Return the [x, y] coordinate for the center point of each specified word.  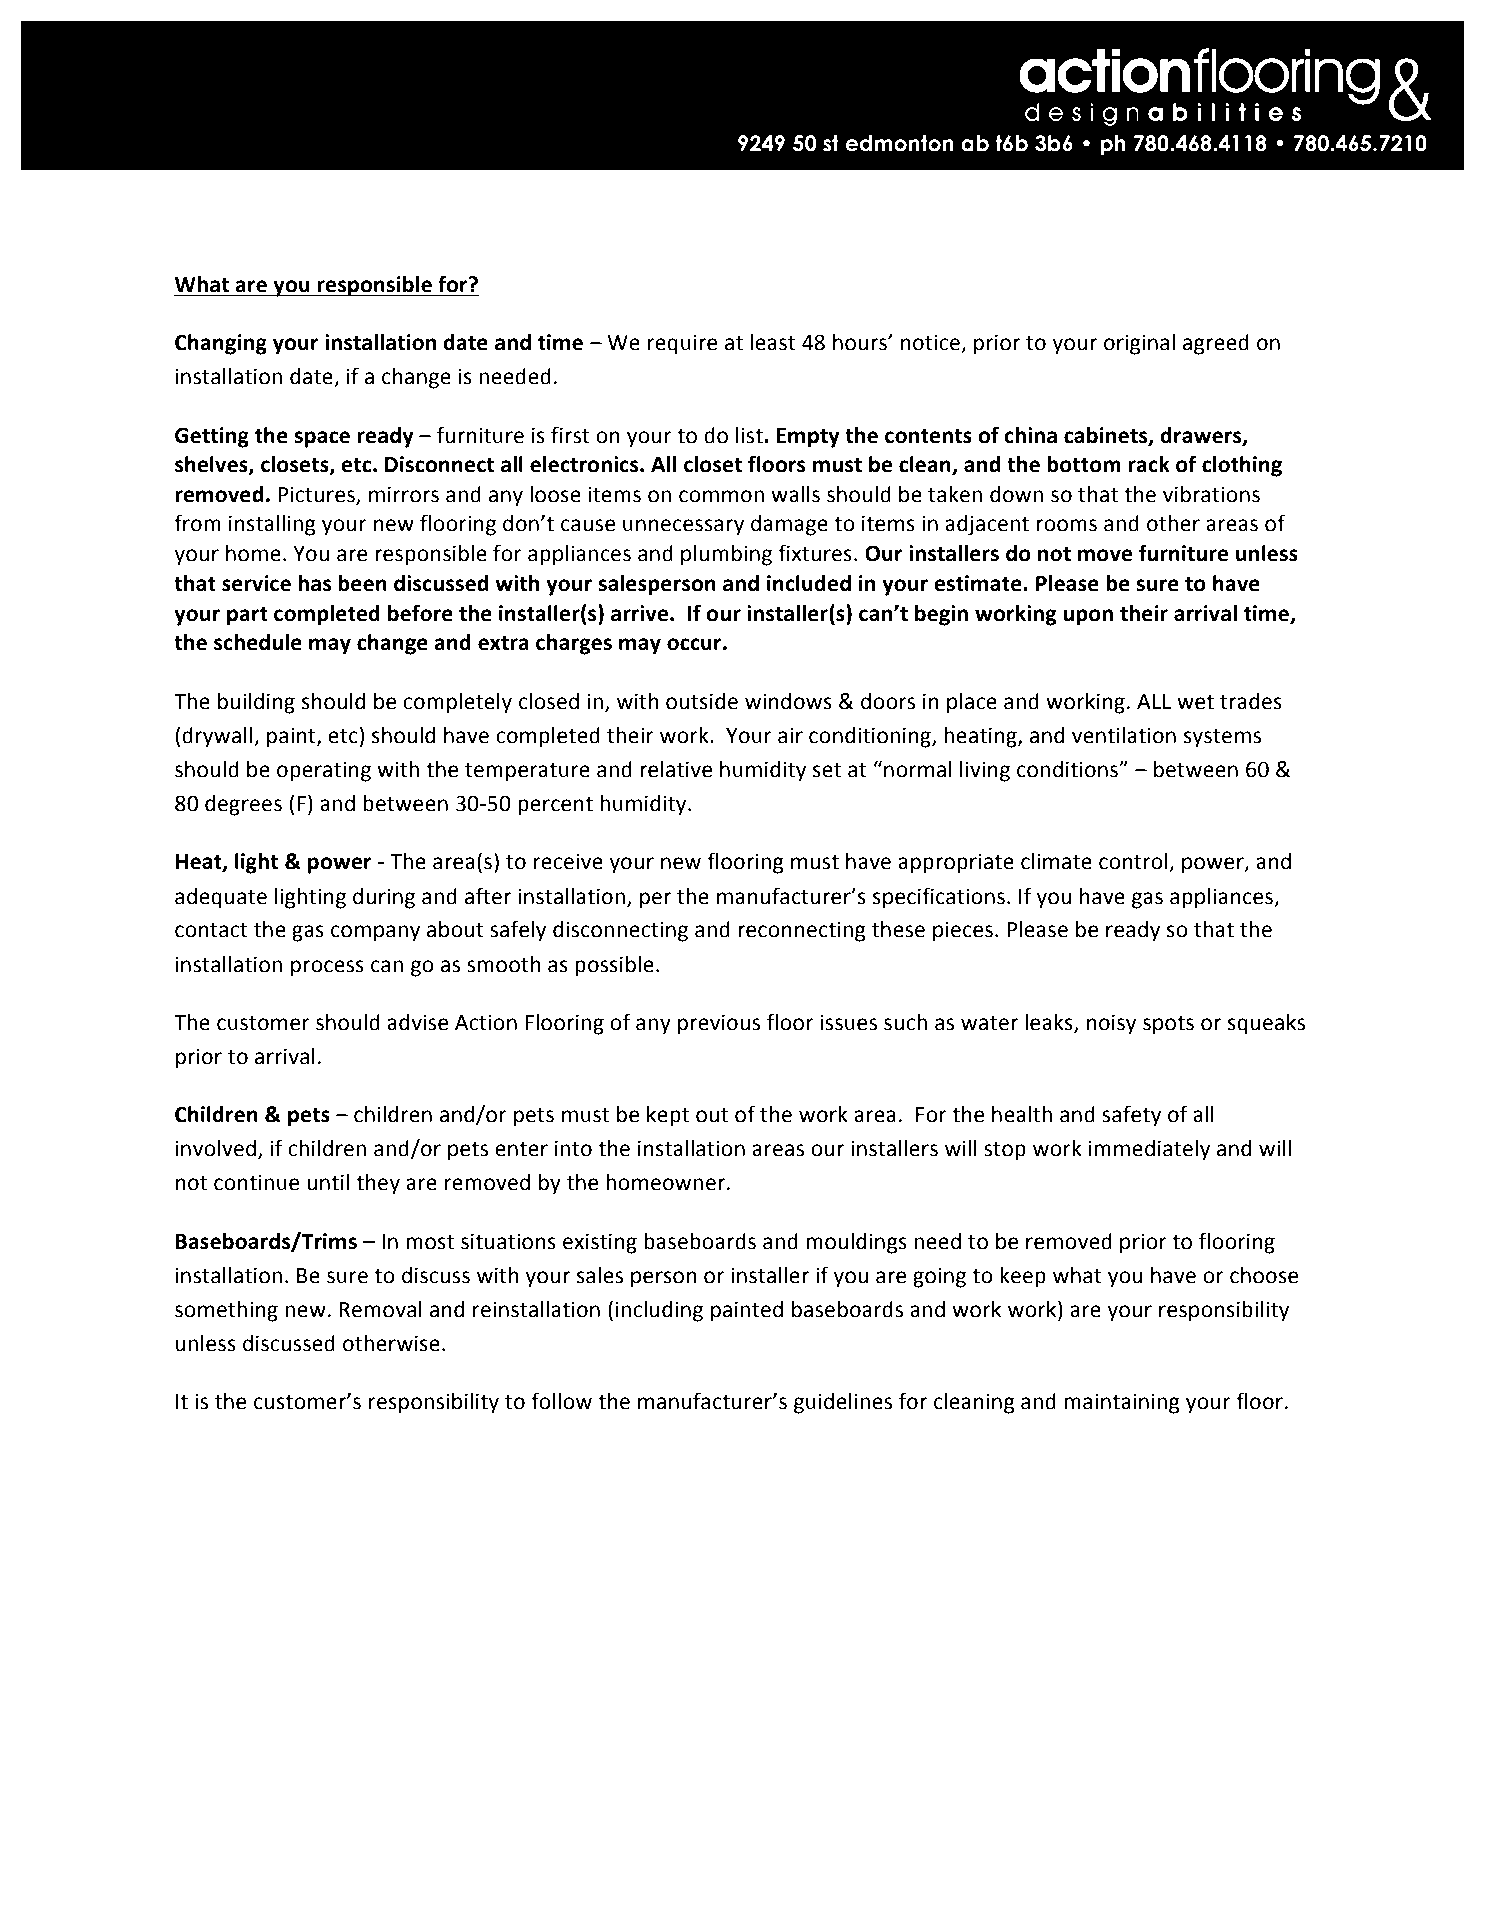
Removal [380, 1309]
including [659, 1311]
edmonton [900, 143]
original [1139, 344]
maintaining [1122, 1403]
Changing [221, 344]
